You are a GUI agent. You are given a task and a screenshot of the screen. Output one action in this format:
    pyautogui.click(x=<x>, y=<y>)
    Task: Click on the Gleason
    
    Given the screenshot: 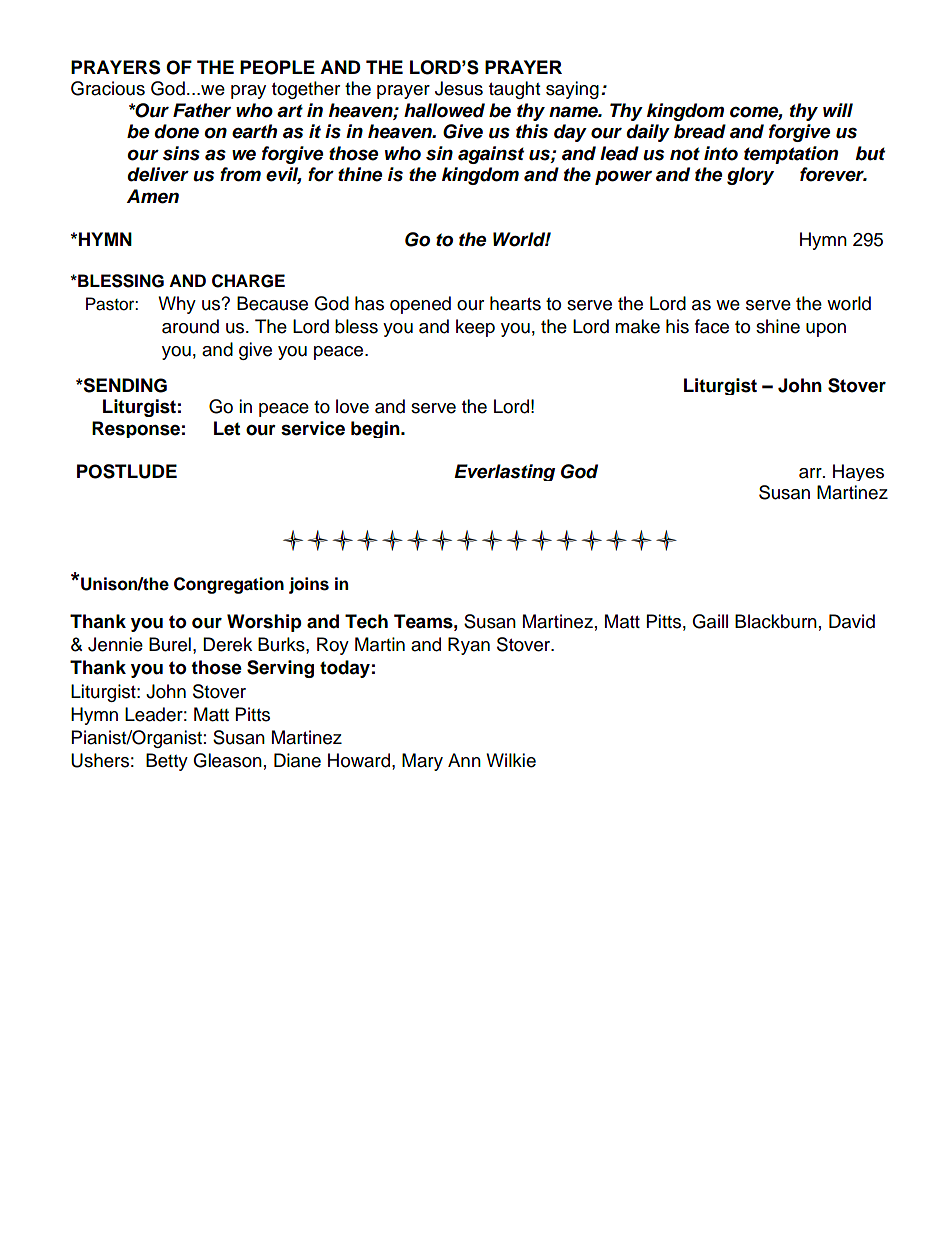 What is the action you would take?
    pyautogui.click(x=227, y=760)
